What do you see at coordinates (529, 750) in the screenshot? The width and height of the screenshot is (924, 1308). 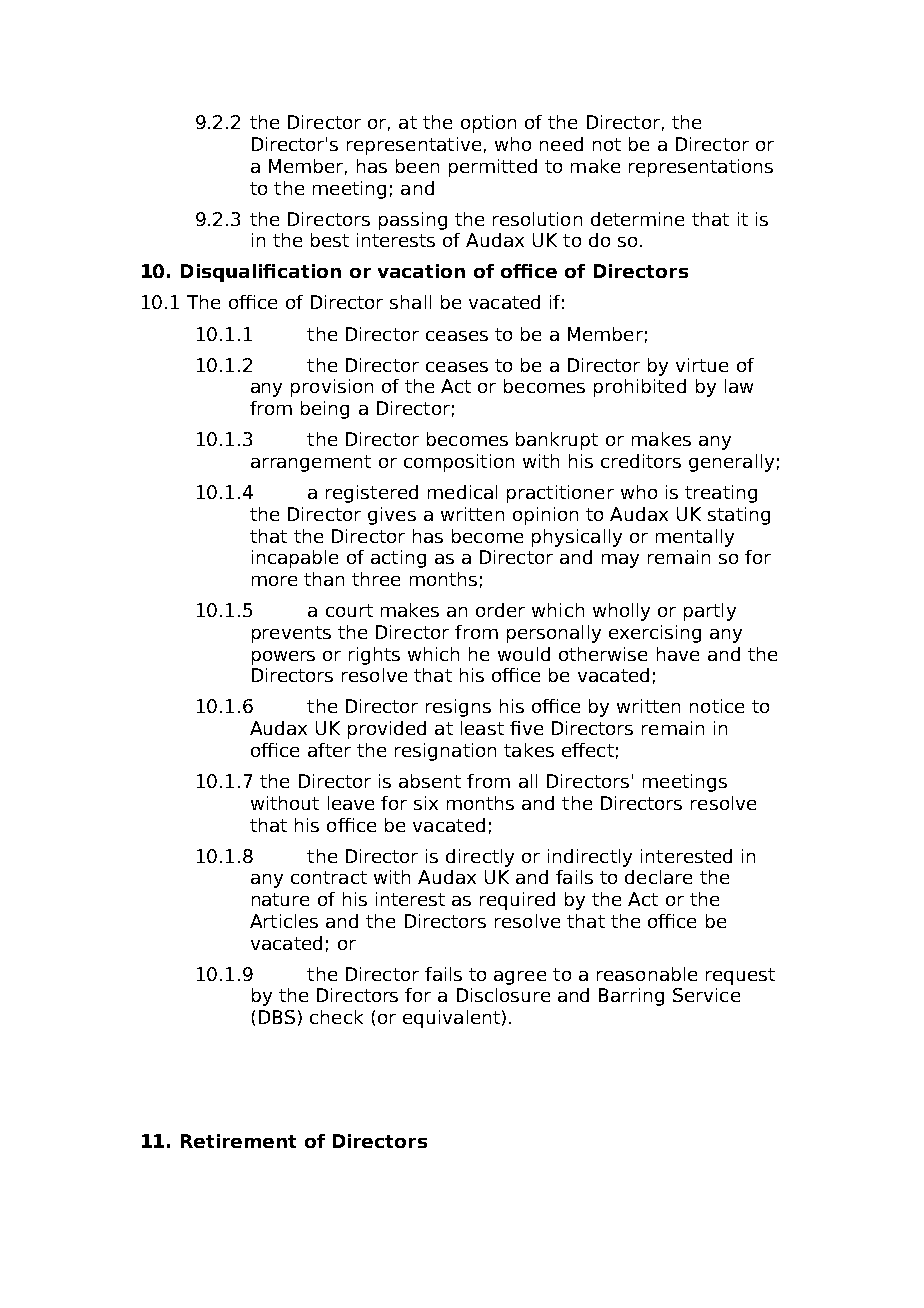 I see `takes` at bounding box center [529, 750].
